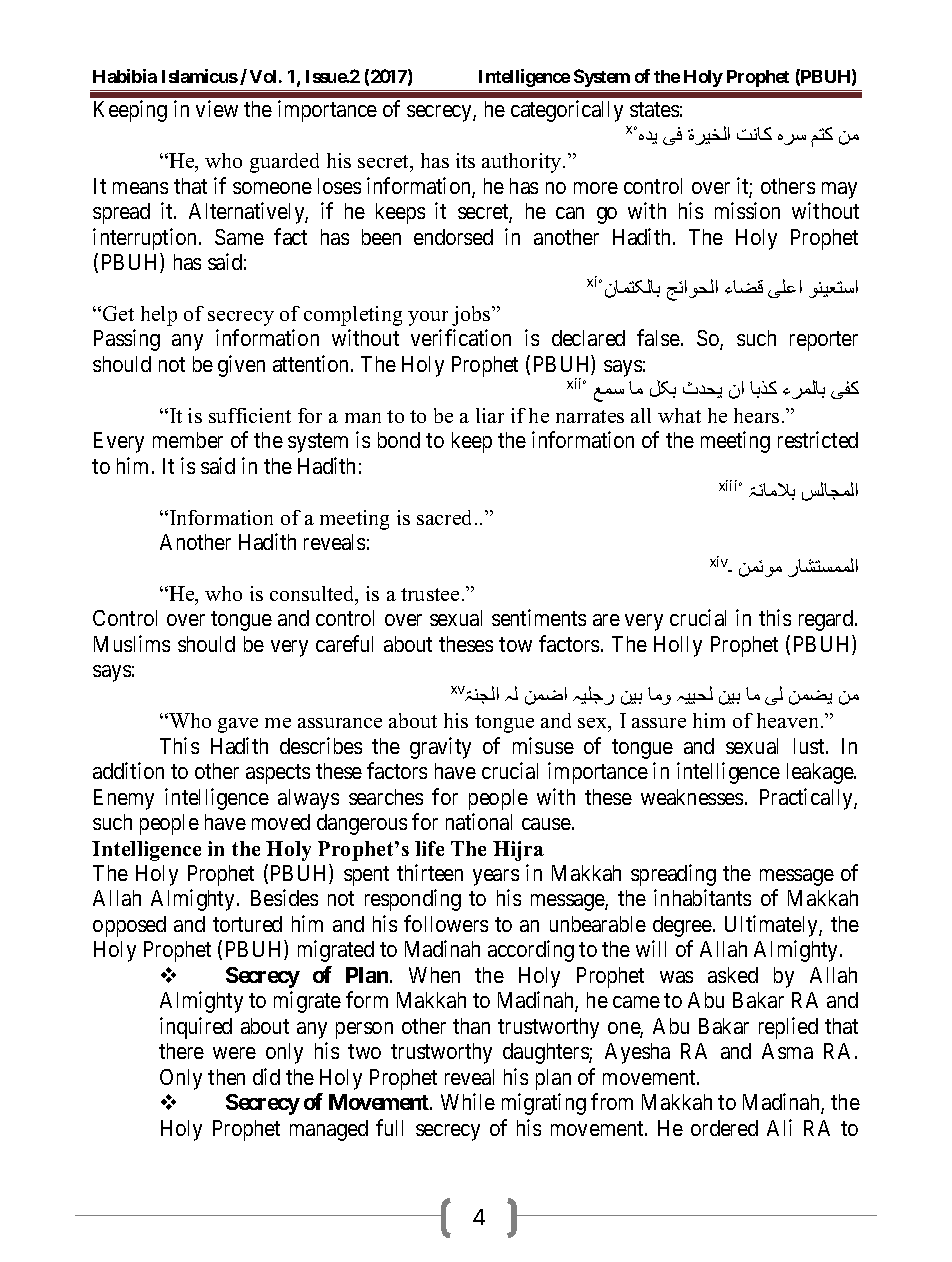 Image resolution: width=952 pixels, height=1262 pixels. Describe the element at coordinates (747, 210) in the screenshot. I see `mission` at that location.
